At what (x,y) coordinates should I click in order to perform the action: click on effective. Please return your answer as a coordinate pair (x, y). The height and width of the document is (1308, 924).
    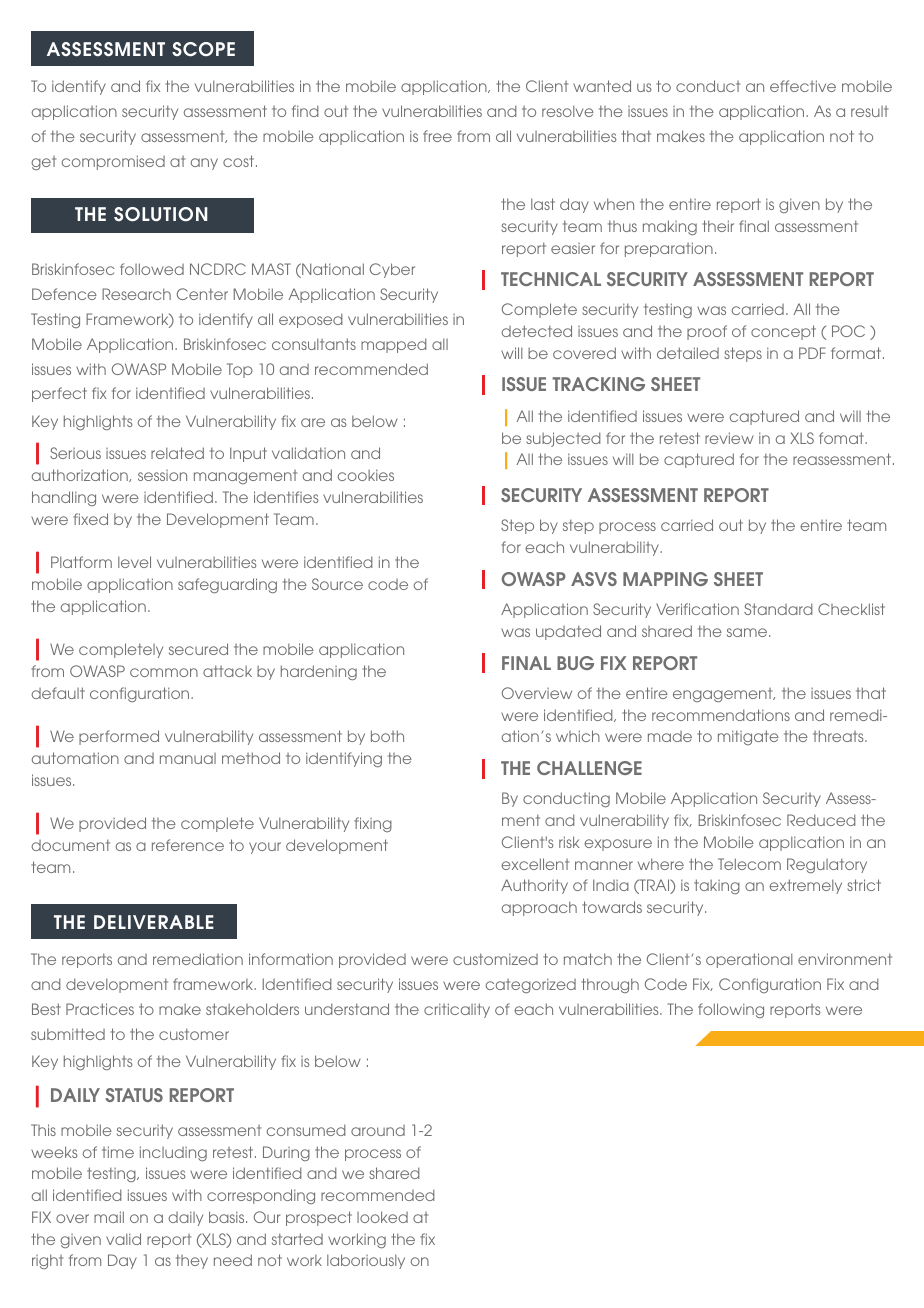
    Looking at the image, I should click on (803, 86).
